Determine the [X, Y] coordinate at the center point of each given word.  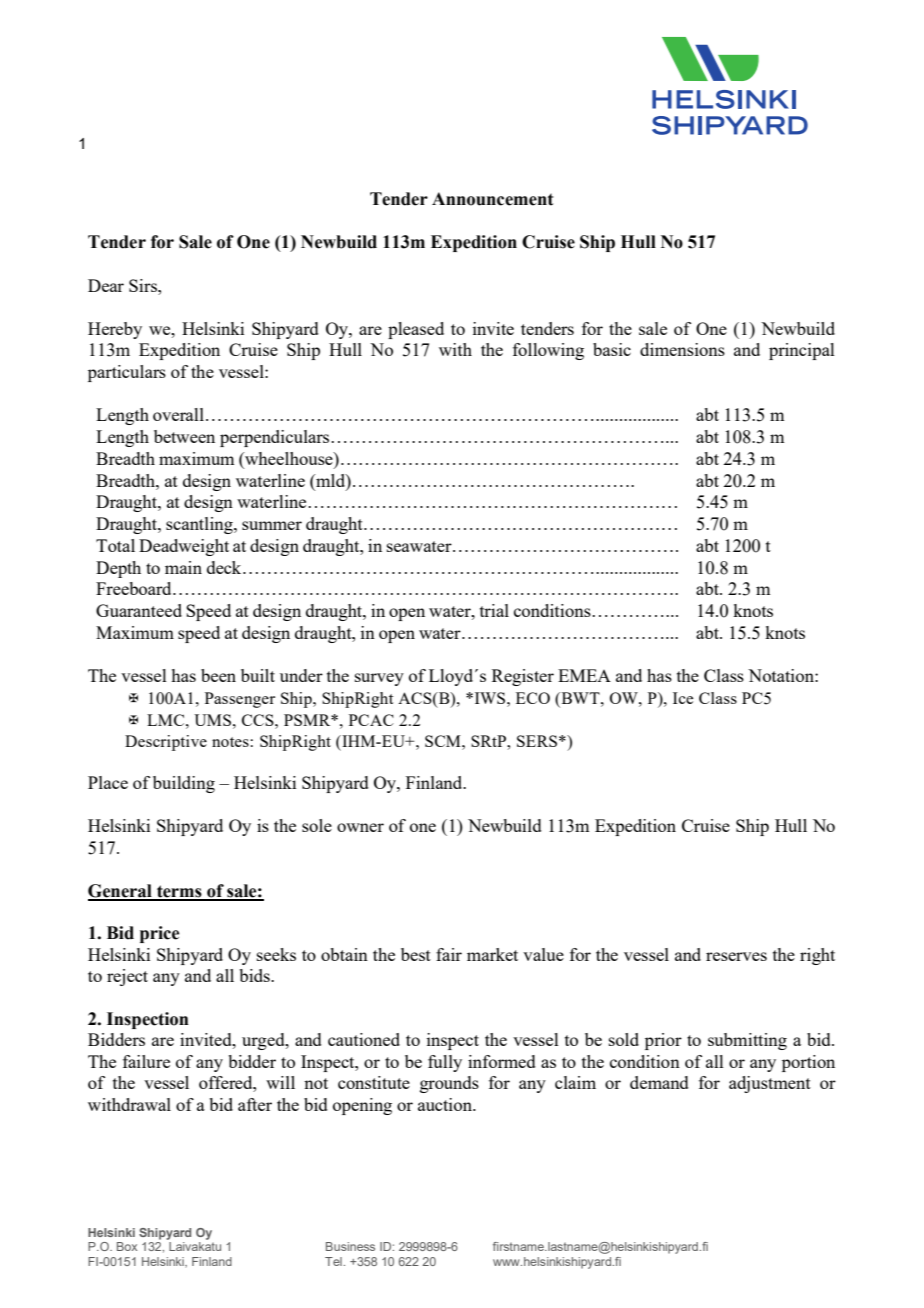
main [183, 567]
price [159, 934]
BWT [580, 698]
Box [127, 1246]
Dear [106, 285]
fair [449, 954]
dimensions [682, 349]
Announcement [492, 199]
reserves [736, 956]
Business [350, 1246]
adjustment [770, 1084]
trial [494, 610]
